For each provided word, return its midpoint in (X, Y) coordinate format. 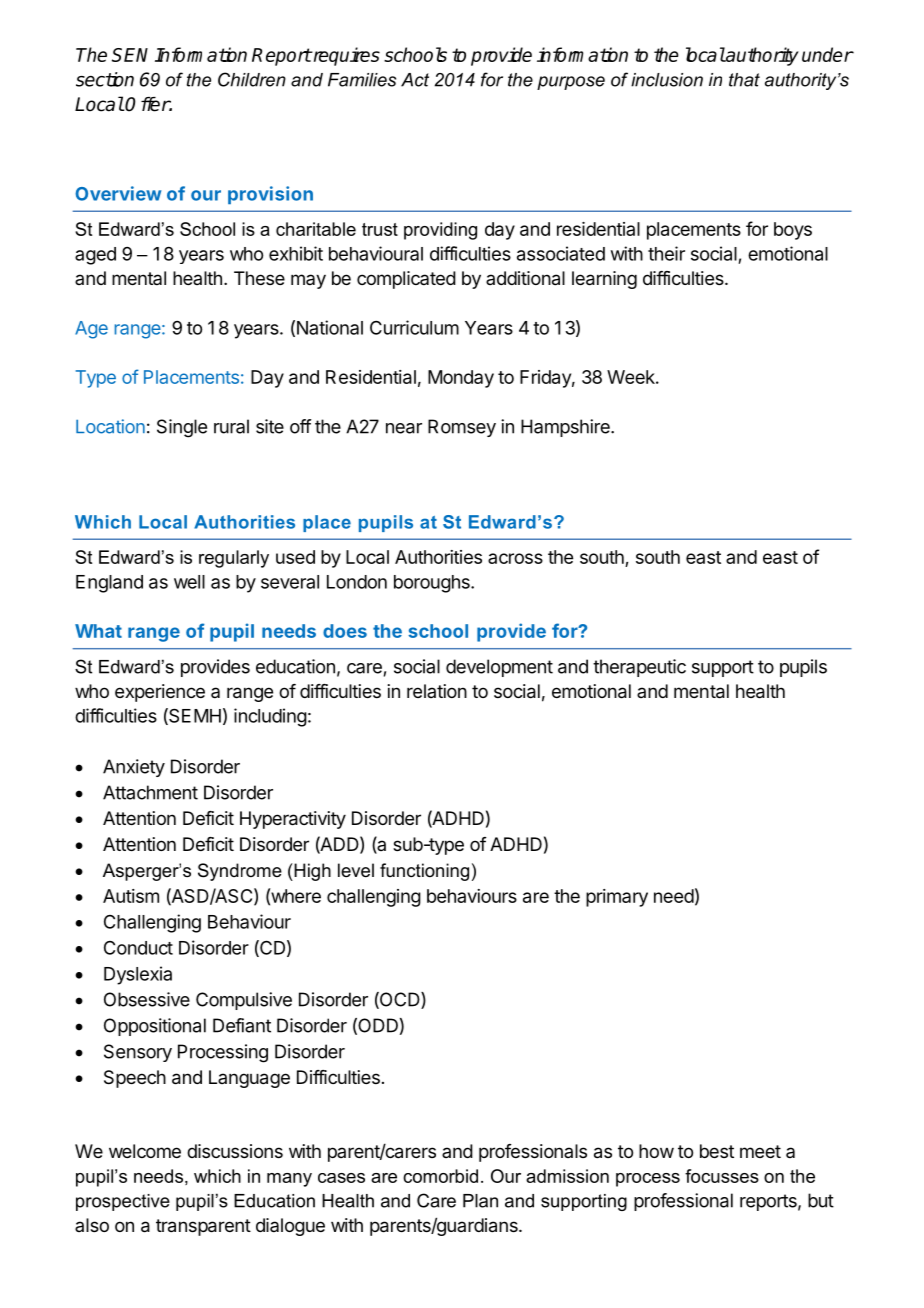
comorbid (440, 1176)
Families (362, 80)
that (744, 80)
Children (252, 79)
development (499, 668)
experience (160, 693)
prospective (123, 1202)
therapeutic (639, 668)
